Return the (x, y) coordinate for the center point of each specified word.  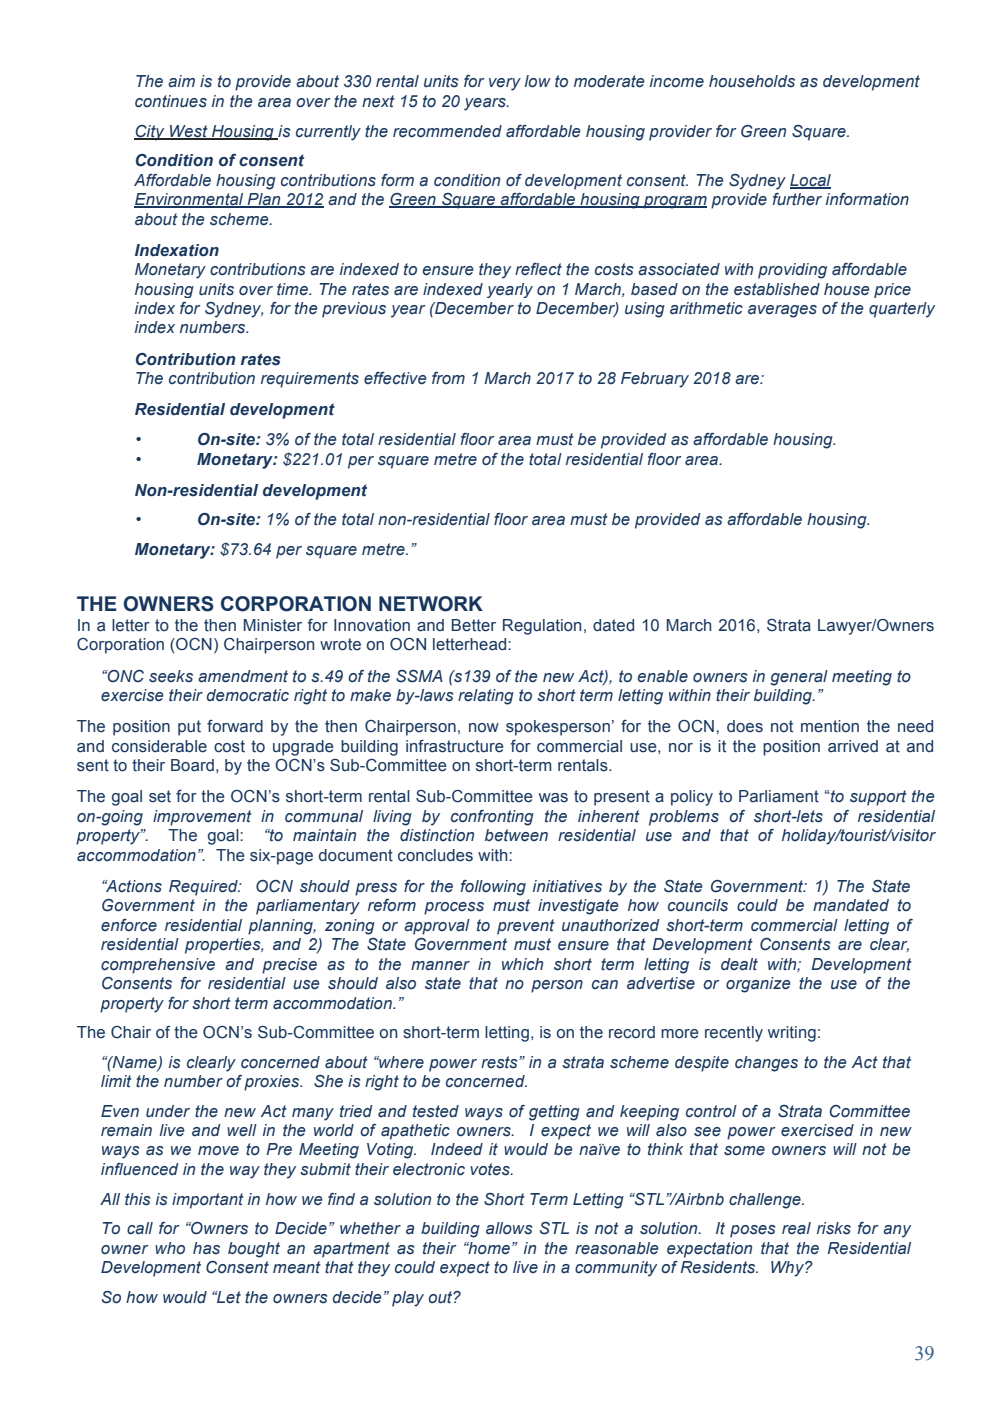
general (799, 678)
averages (782, 311)
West (189, 132)
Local (810, 181)
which (522, 964)
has (206, 1248)
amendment (243, 676)
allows (509, 1228)
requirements (310, 380)
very (505, 84)
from (448, 378)
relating (486, 697)
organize (758, 985)
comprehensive (158, 966)
